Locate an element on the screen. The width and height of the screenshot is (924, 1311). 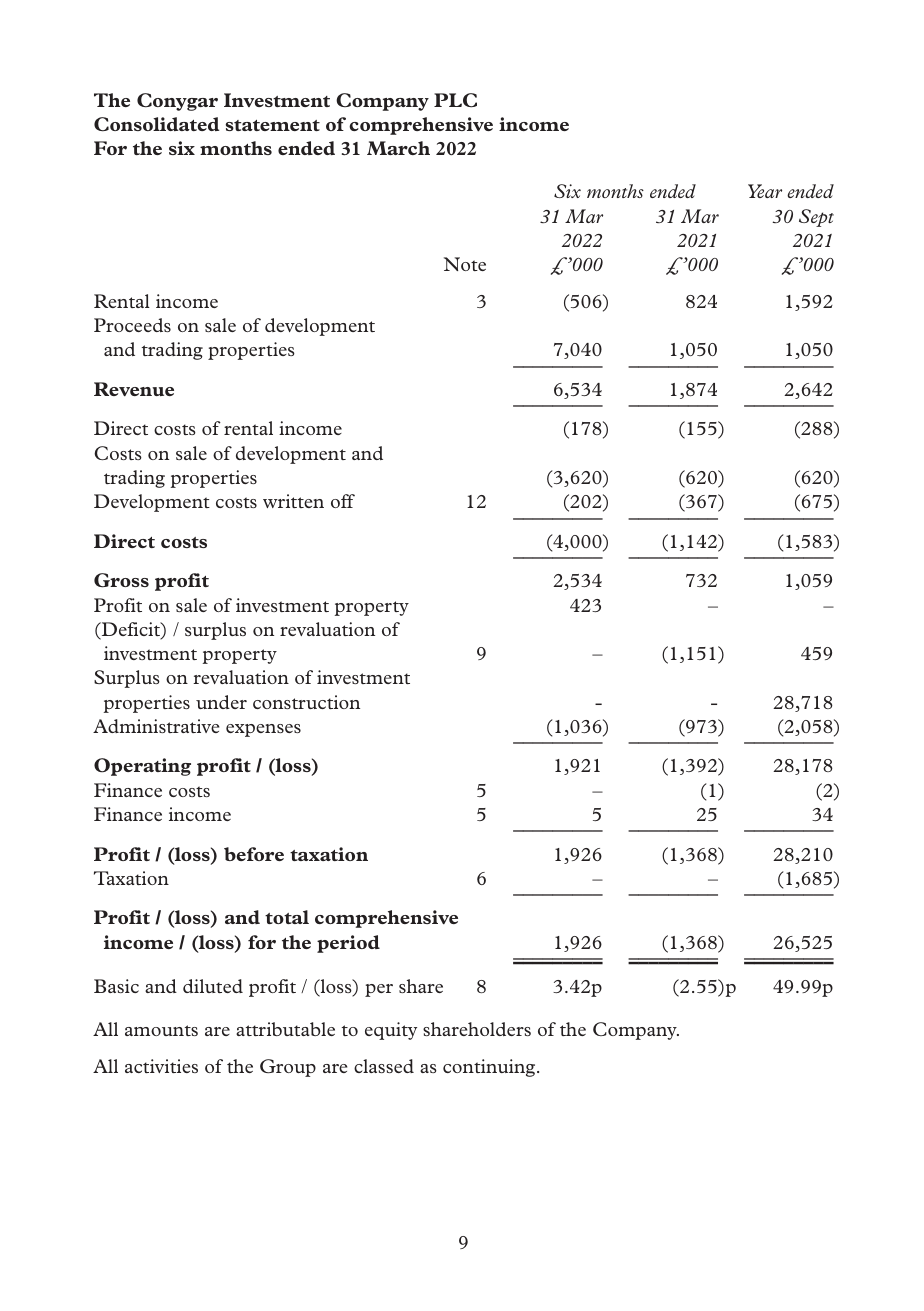
construction is located at coordinates (306, 702).
